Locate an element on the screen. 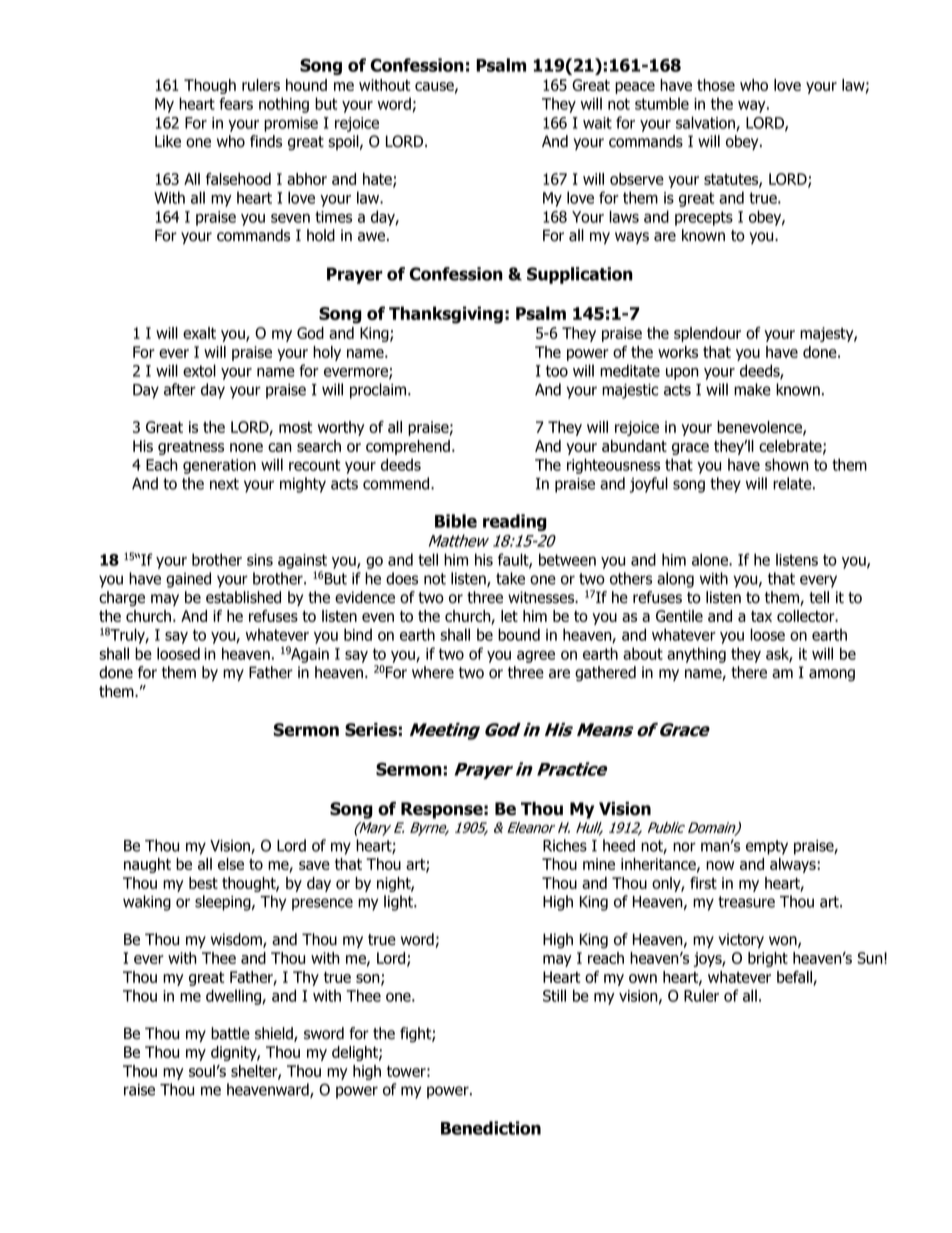 The height and width of the screenshot is (1233, 952). generation is located at coordinates (219, 466).
